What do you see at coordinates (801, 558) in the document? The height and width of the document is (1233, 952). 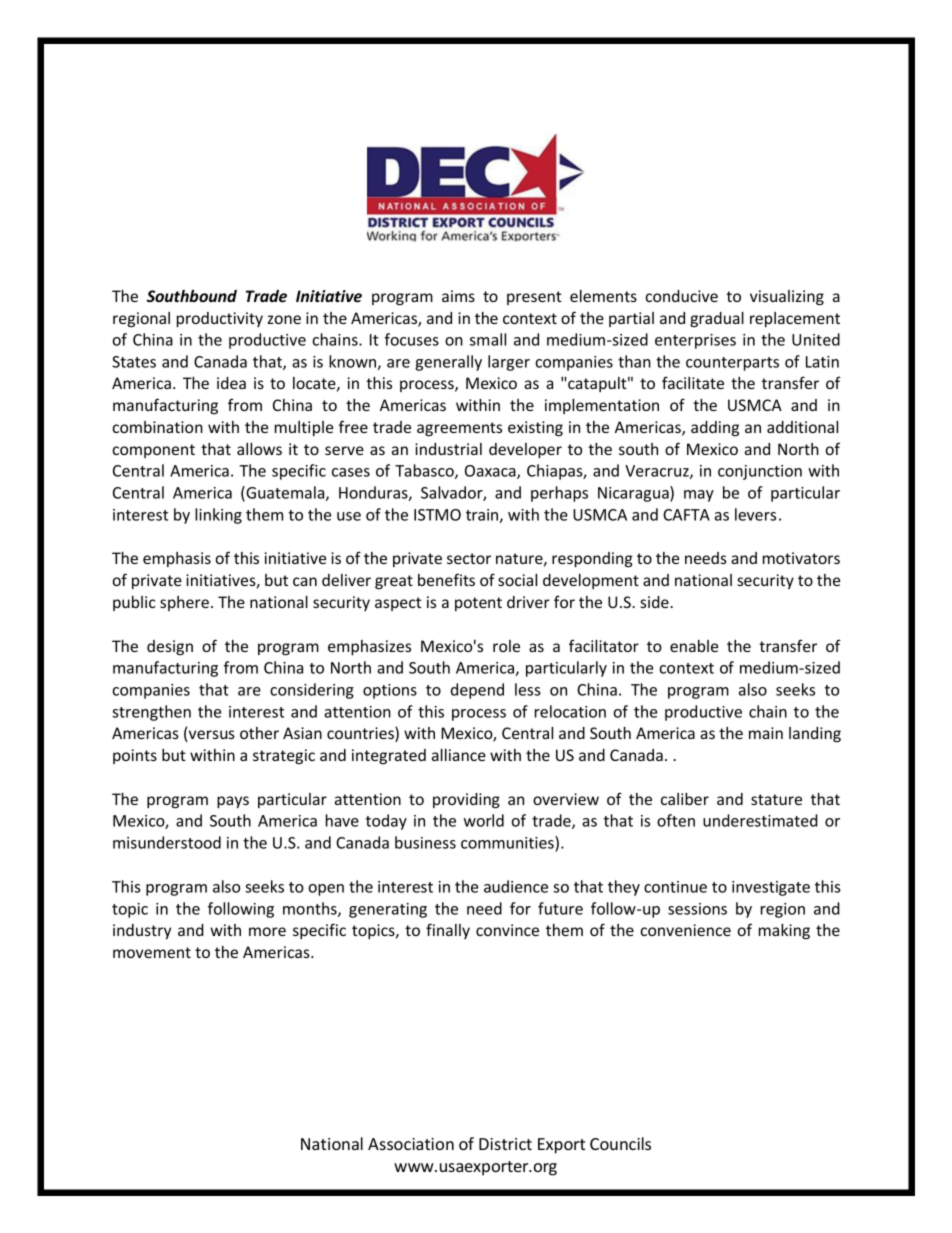 I see `motivators` at bounding box center [801, 558].
